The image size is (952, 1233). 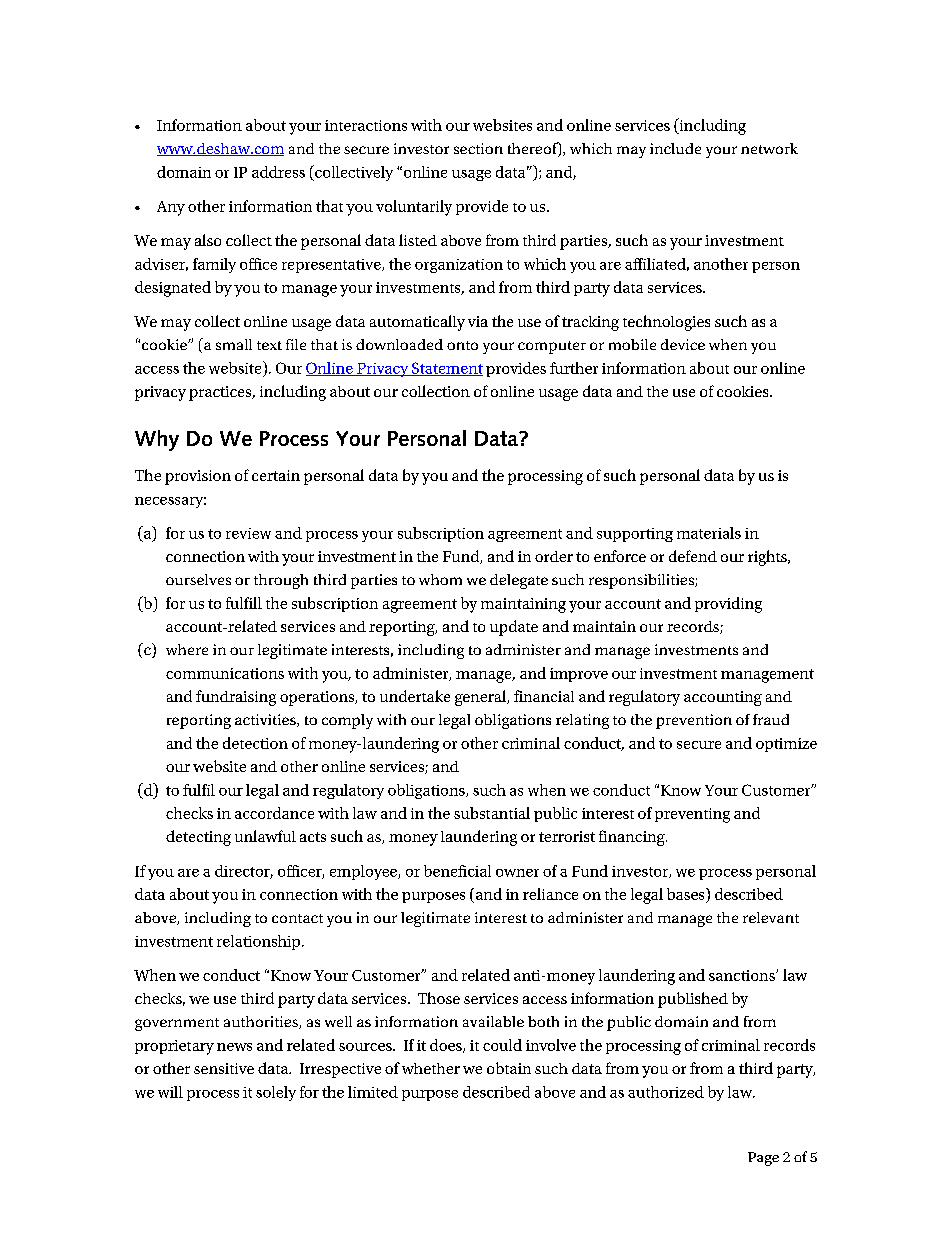 I want to click on address, so click(x=278, y=172).
